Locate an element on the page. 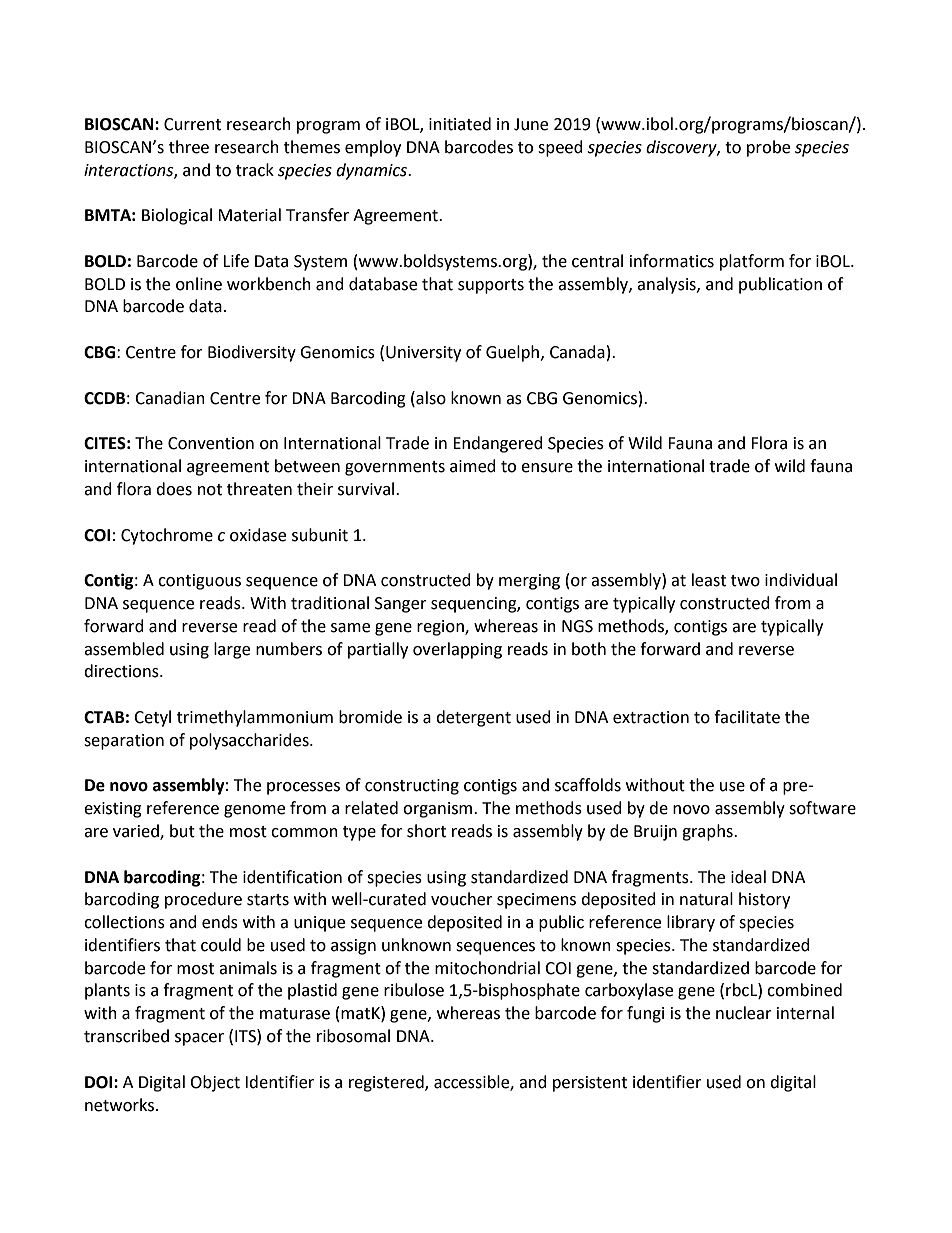 This document has width=952, height=1233. three is located at coordinates (189, 147).
